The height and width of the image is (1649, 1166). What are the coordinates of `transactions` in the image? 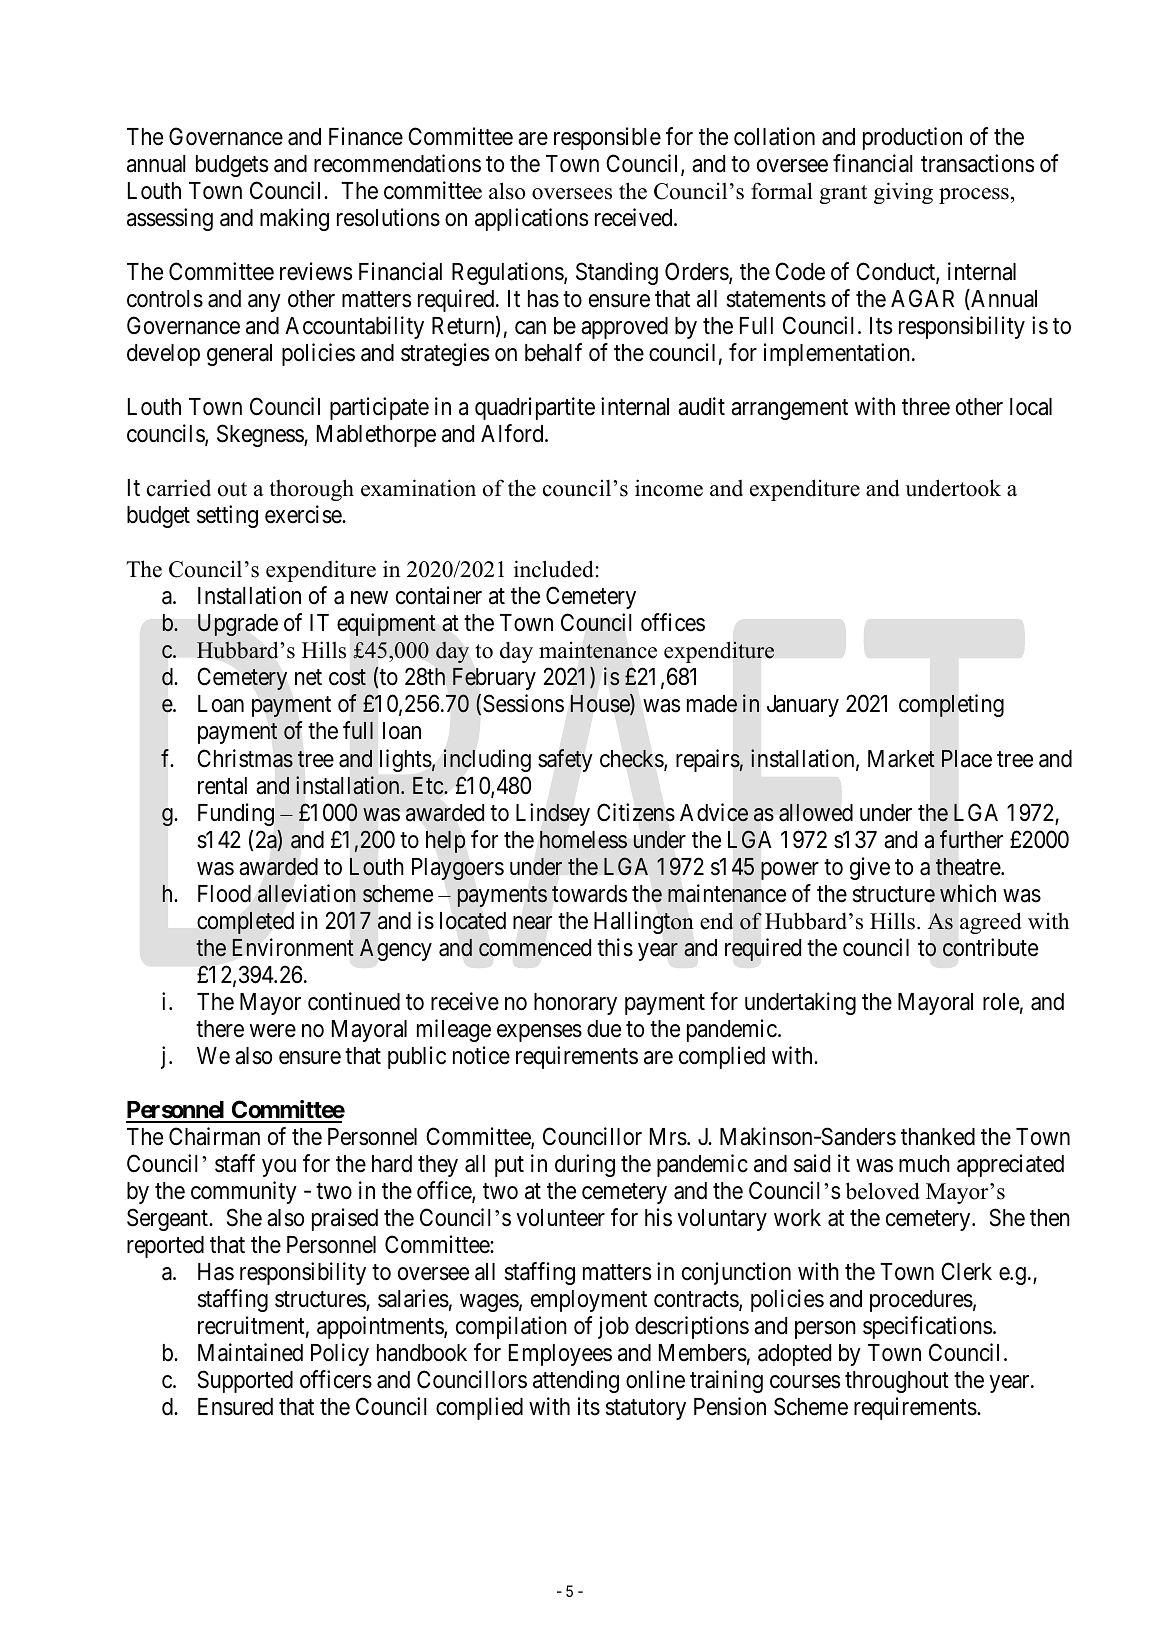 It's located at (977, 163).
